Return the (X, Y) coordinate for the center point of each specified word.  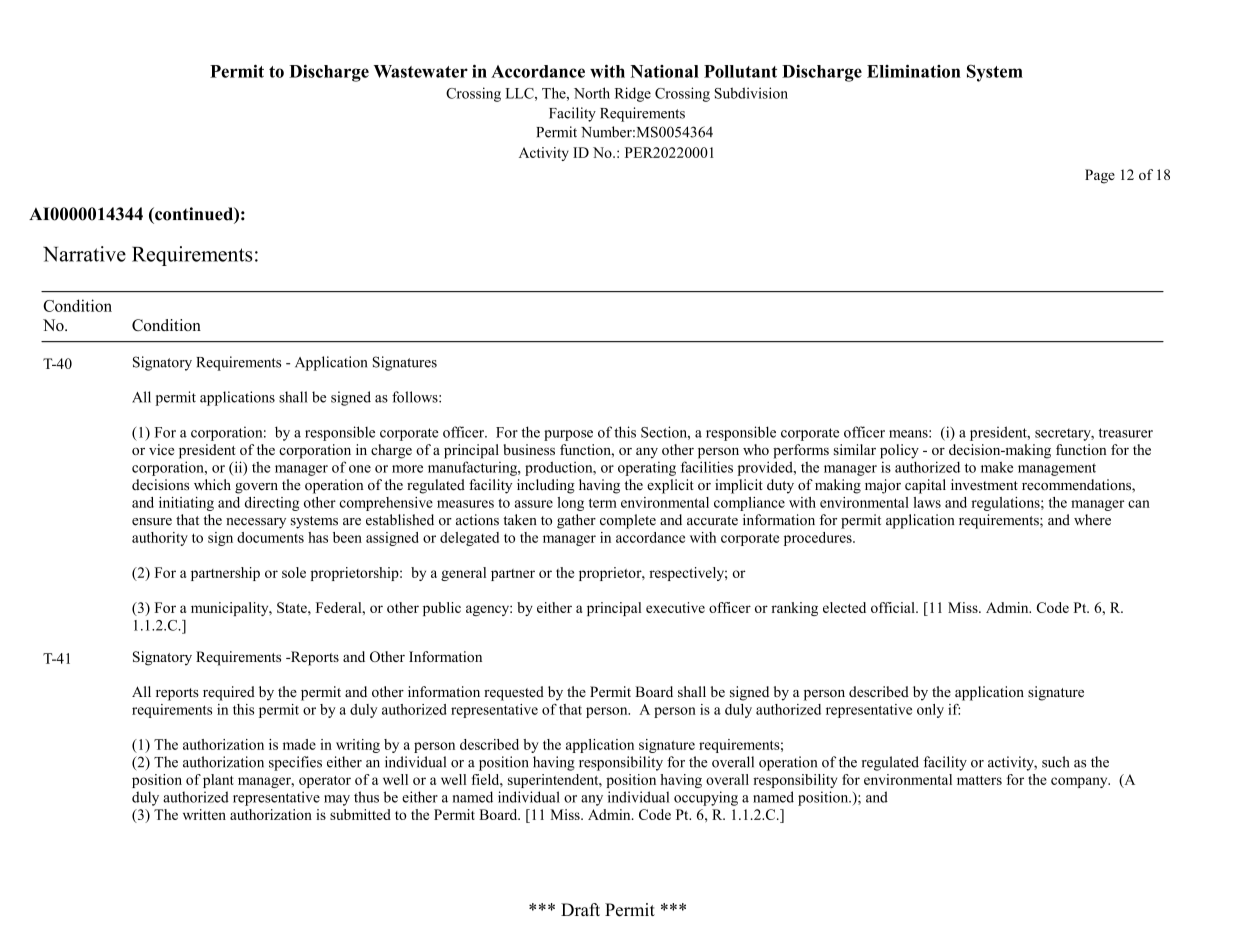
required (229, 693)
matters (979, 780)
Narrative (84, 254)
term (603, 503)
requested (514, 693)
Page (1100, 176)
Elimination (914, 71)
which (212, 484)
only (930, 711)
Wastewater (421, 71)
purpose (568, 435)
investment (984, 484)
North (592, 93)
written (204, 814)
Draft (580, 909)
